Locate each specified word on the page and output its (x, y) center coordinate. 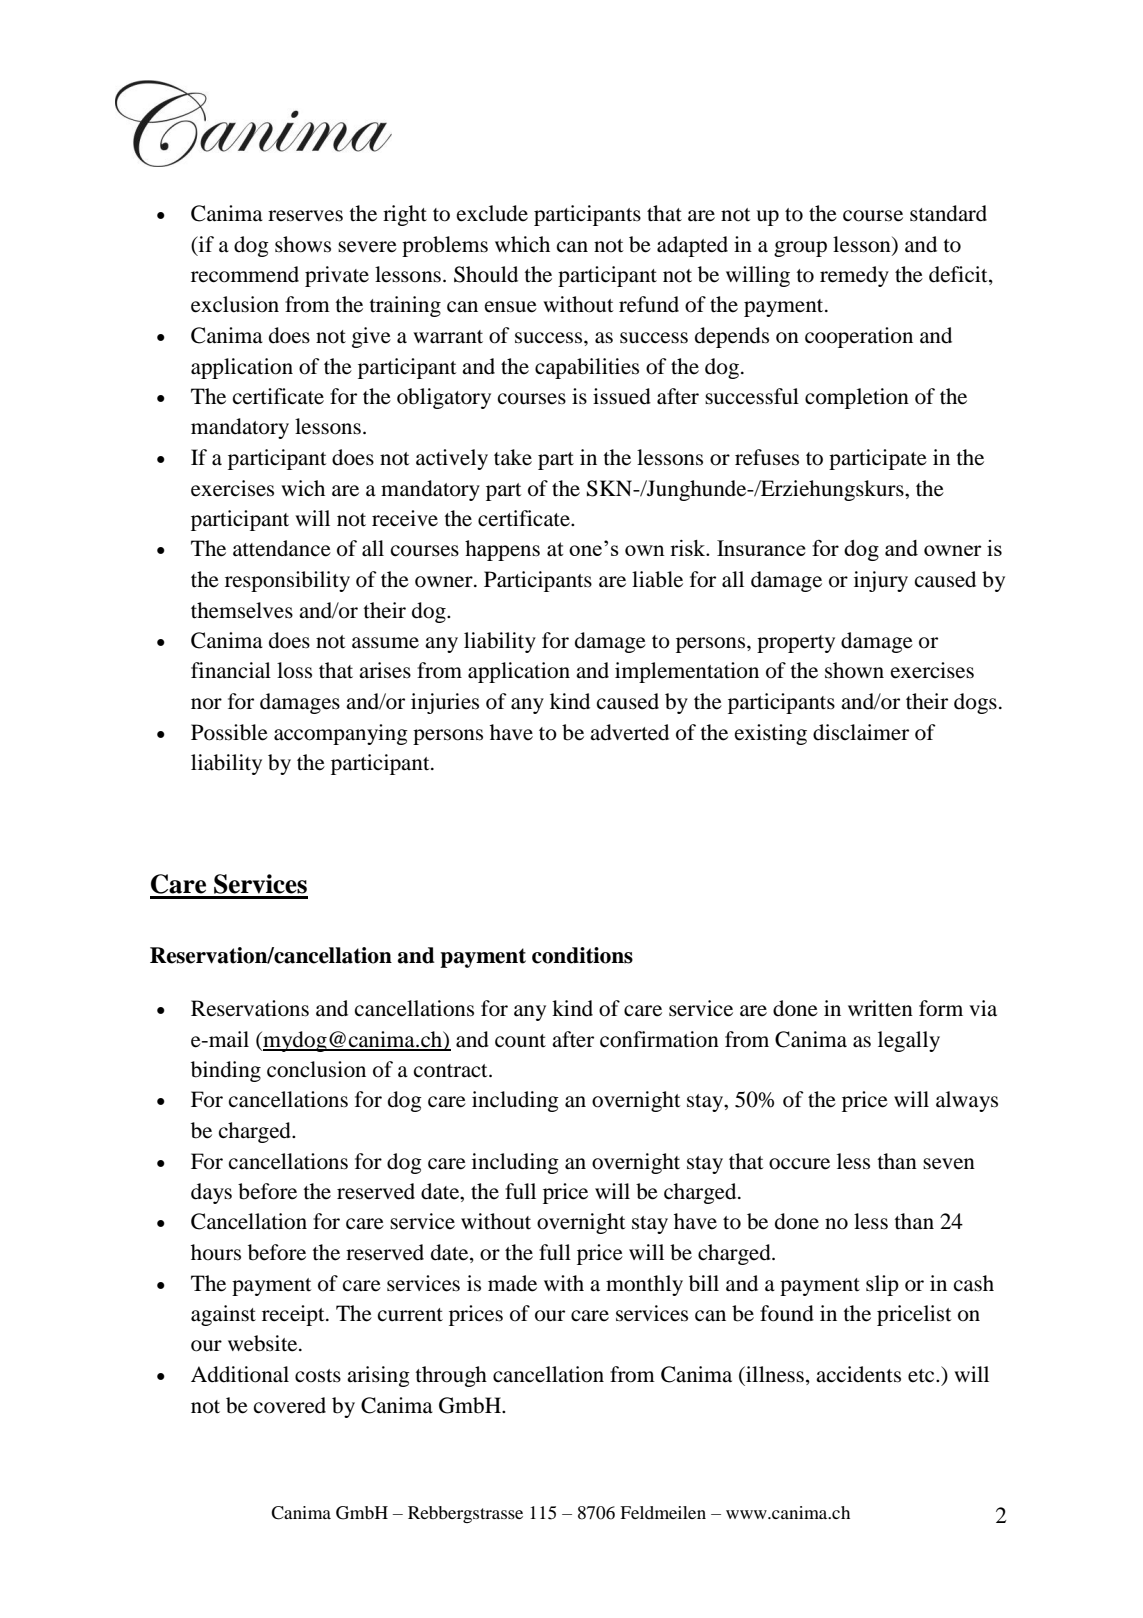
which (522, 244)
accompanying (341, 734)
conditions (582, 955)
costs (318, 1376)
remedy (854, 276)
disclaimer (861, 732)
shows (303, 244)
